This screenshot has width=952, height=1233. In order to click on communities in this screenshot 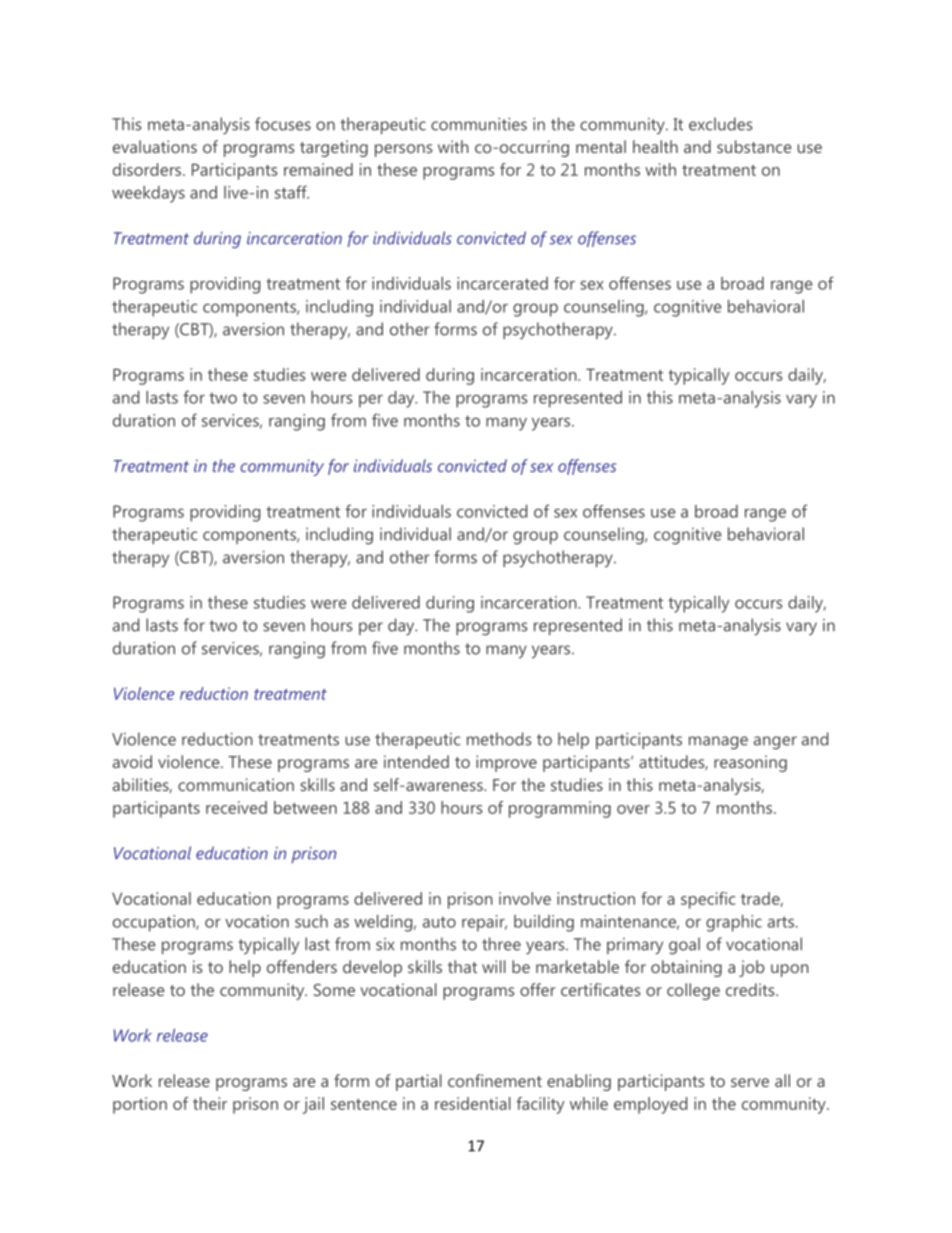, I will do `click(479, 124)`.
